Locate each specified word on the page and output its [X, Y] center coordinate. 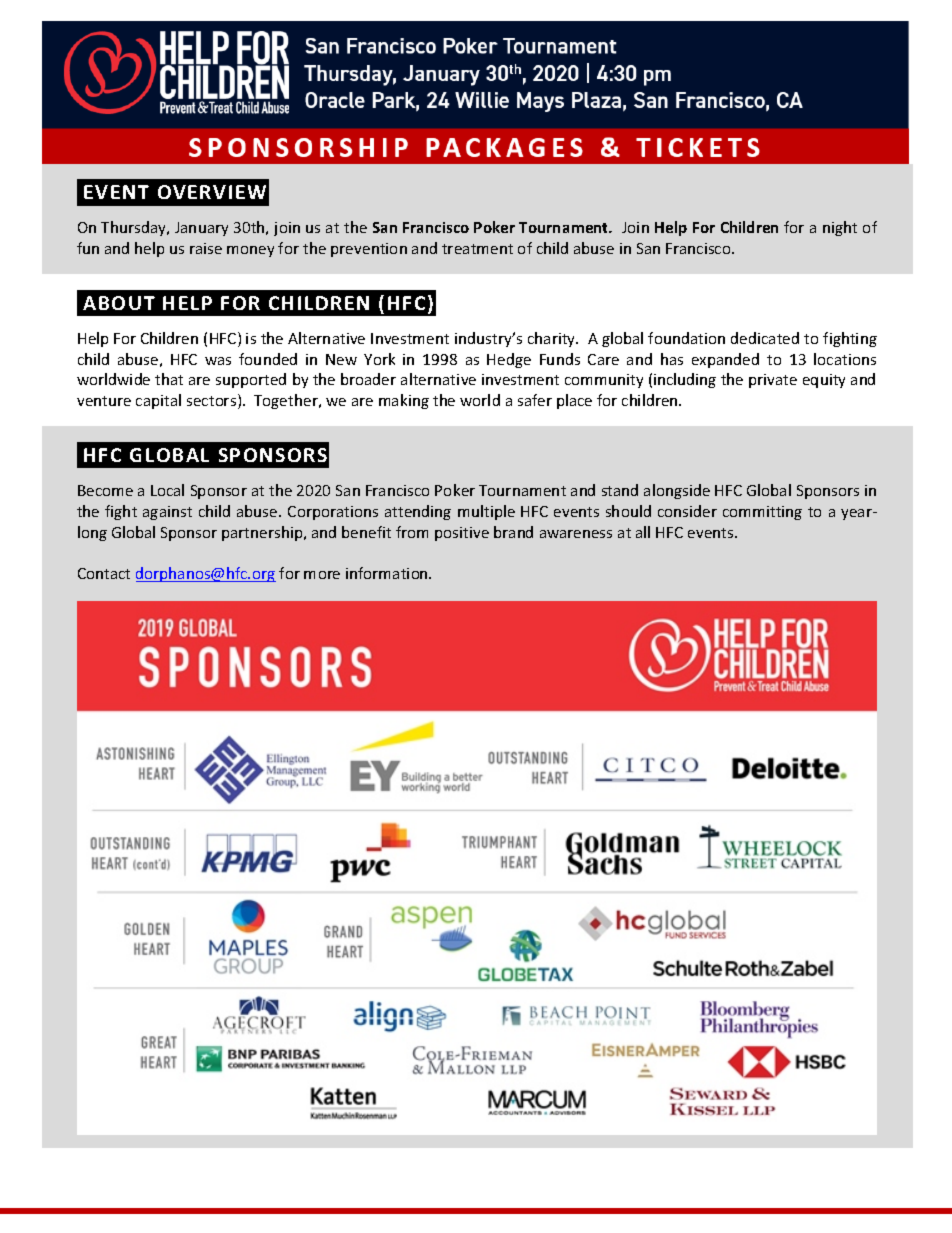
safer [535, 400]
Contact [104, 573]
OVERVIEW [212, 192]
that [169, 379]
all [643, 532]
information [388, 573]
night [840, 228]
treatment [477, 249]
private [773, 381]
